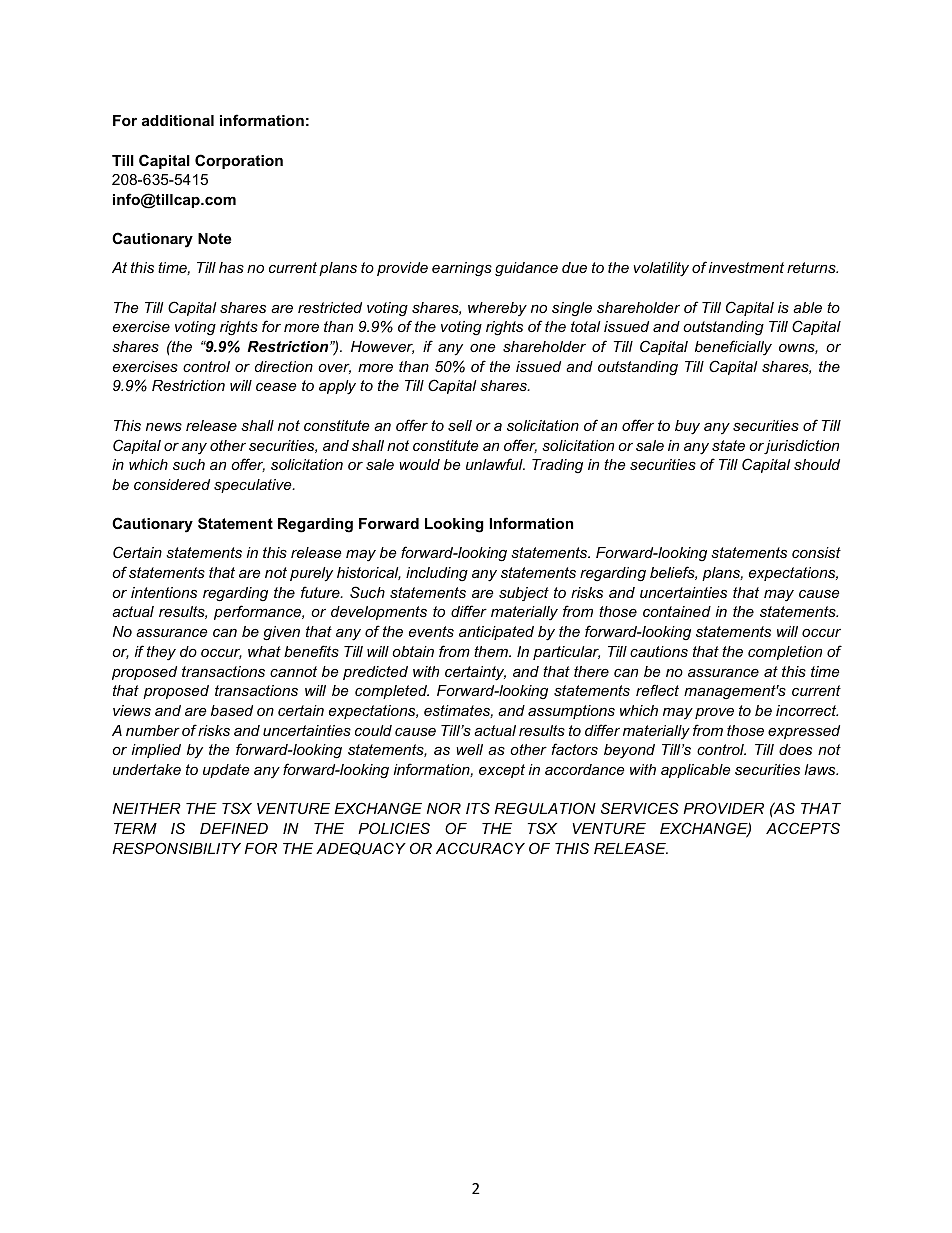 This image has width=952, height=1233. What do you see at coordinates (234, 828) in the image?
I see `DEFINED` at bounding box center [234, 828].
